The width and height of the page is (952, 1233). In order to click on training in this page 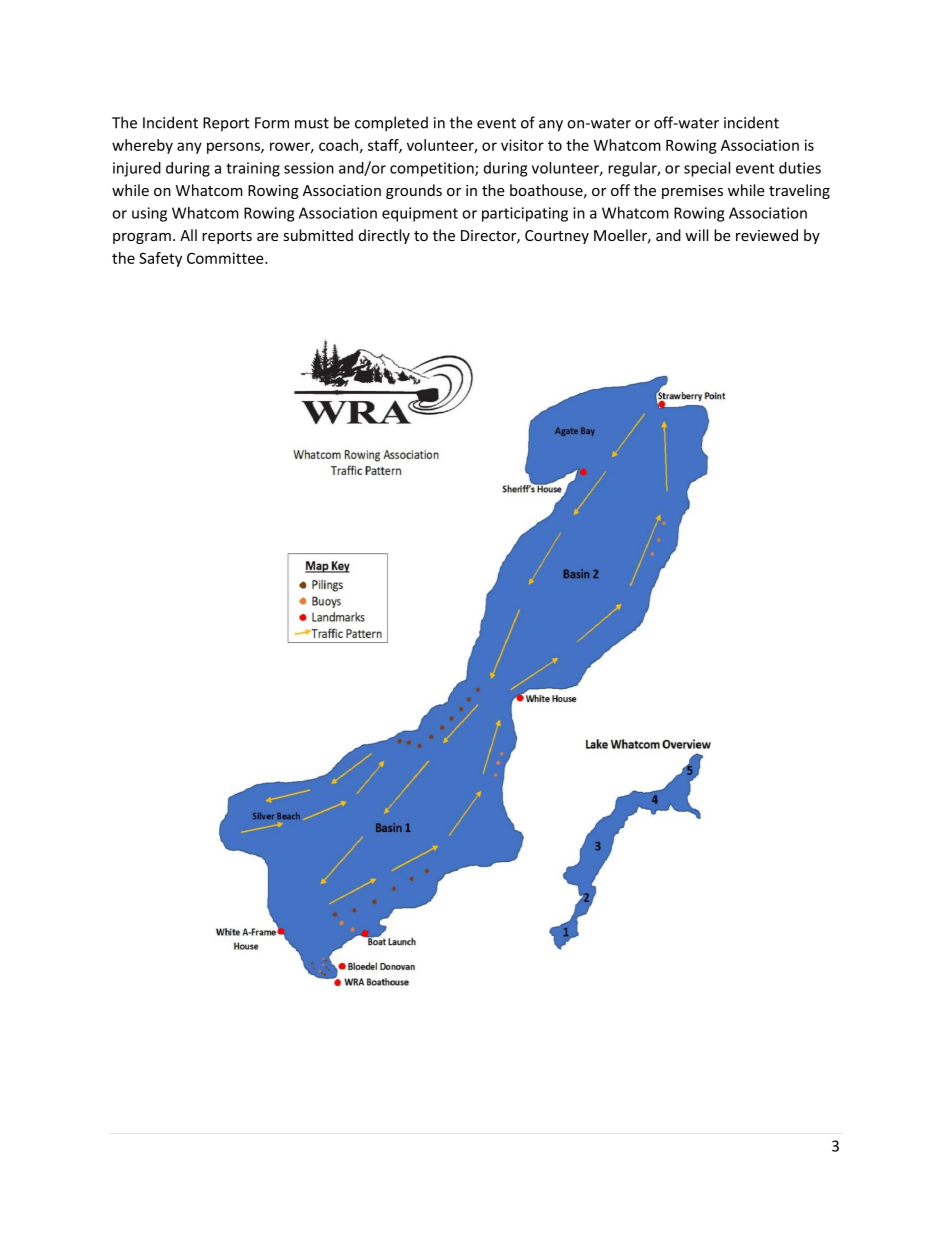, I will do `click(253, 169)`.
